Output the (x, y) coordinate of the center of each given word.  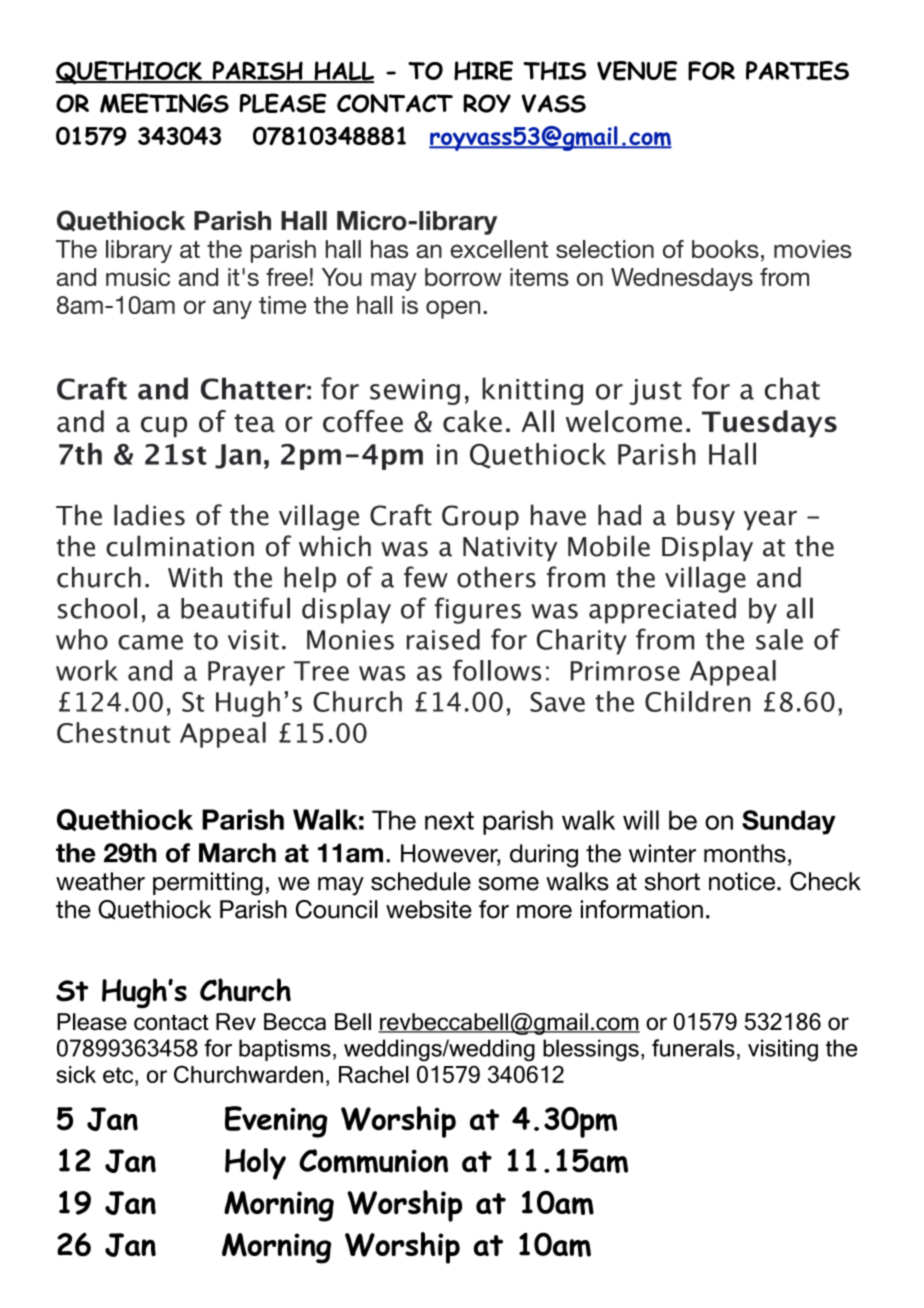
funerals (693, 1048)
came (150, 642)
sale (779, 639)
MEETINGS (164, 103)
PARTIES (797, 71)
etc (119, 1075)
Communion (373, 1161)
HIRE (483, 71)
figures (478, 610)
